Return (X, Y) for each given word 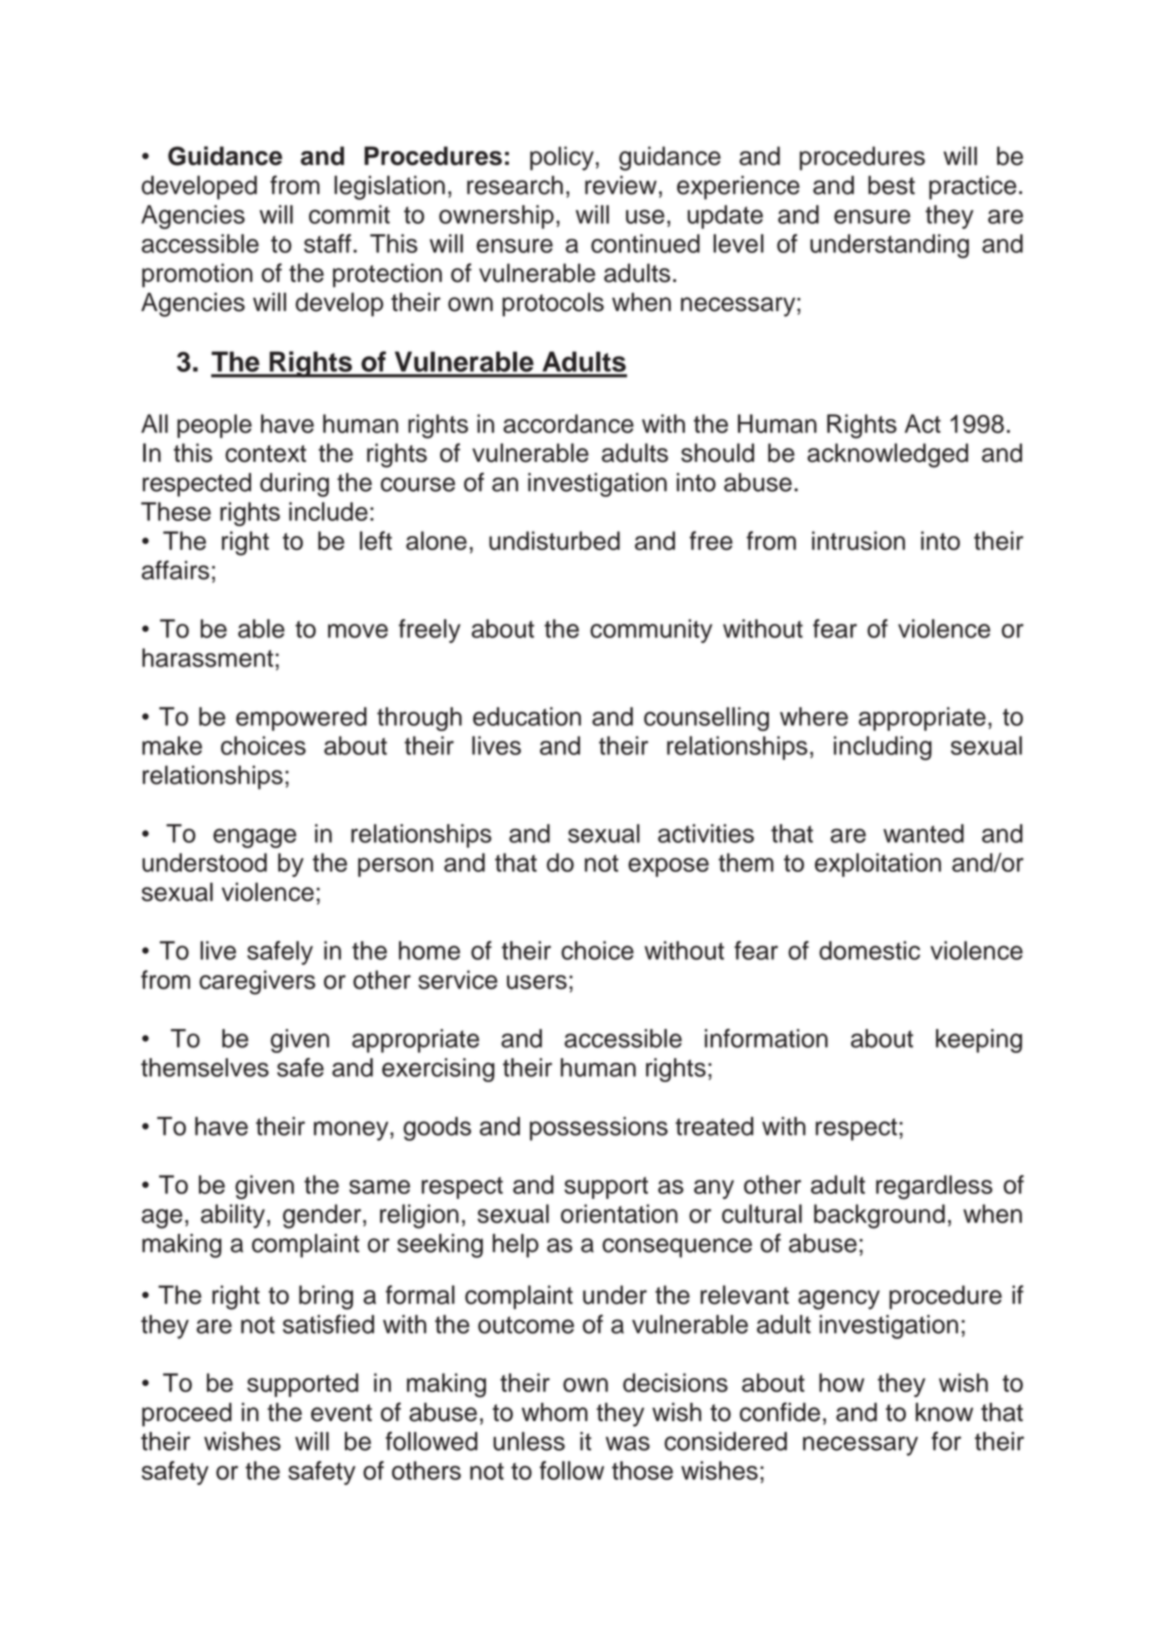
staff (329, 243)
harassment (207, 657)
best (891, 185)
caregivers (257, 982)
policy (562, 158)
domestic (869, 950)
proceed (187, 1415)
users (537, 982)
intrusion (858, 540)
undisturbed (554, 540)
